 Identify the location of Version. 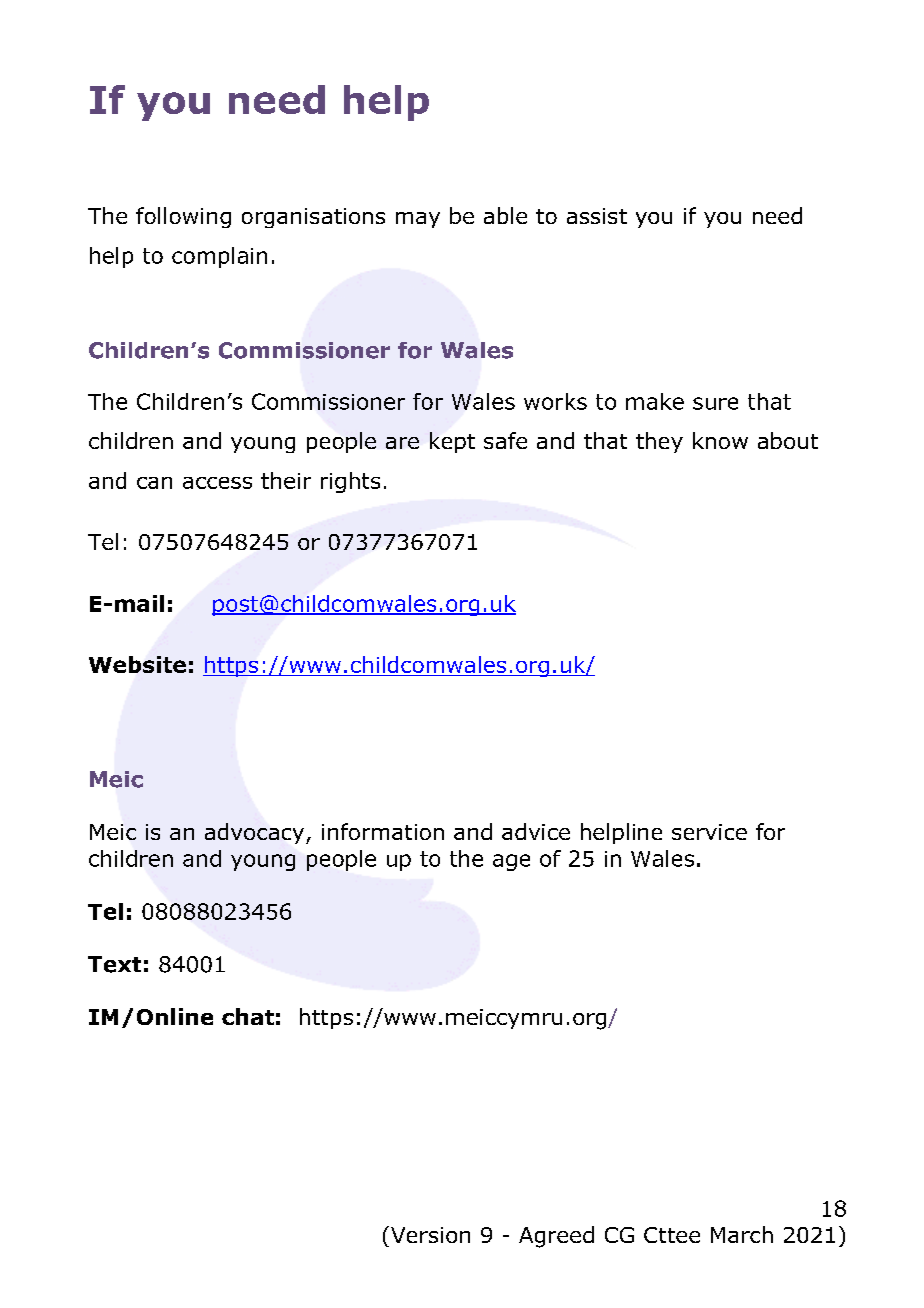
(429, 1234).
